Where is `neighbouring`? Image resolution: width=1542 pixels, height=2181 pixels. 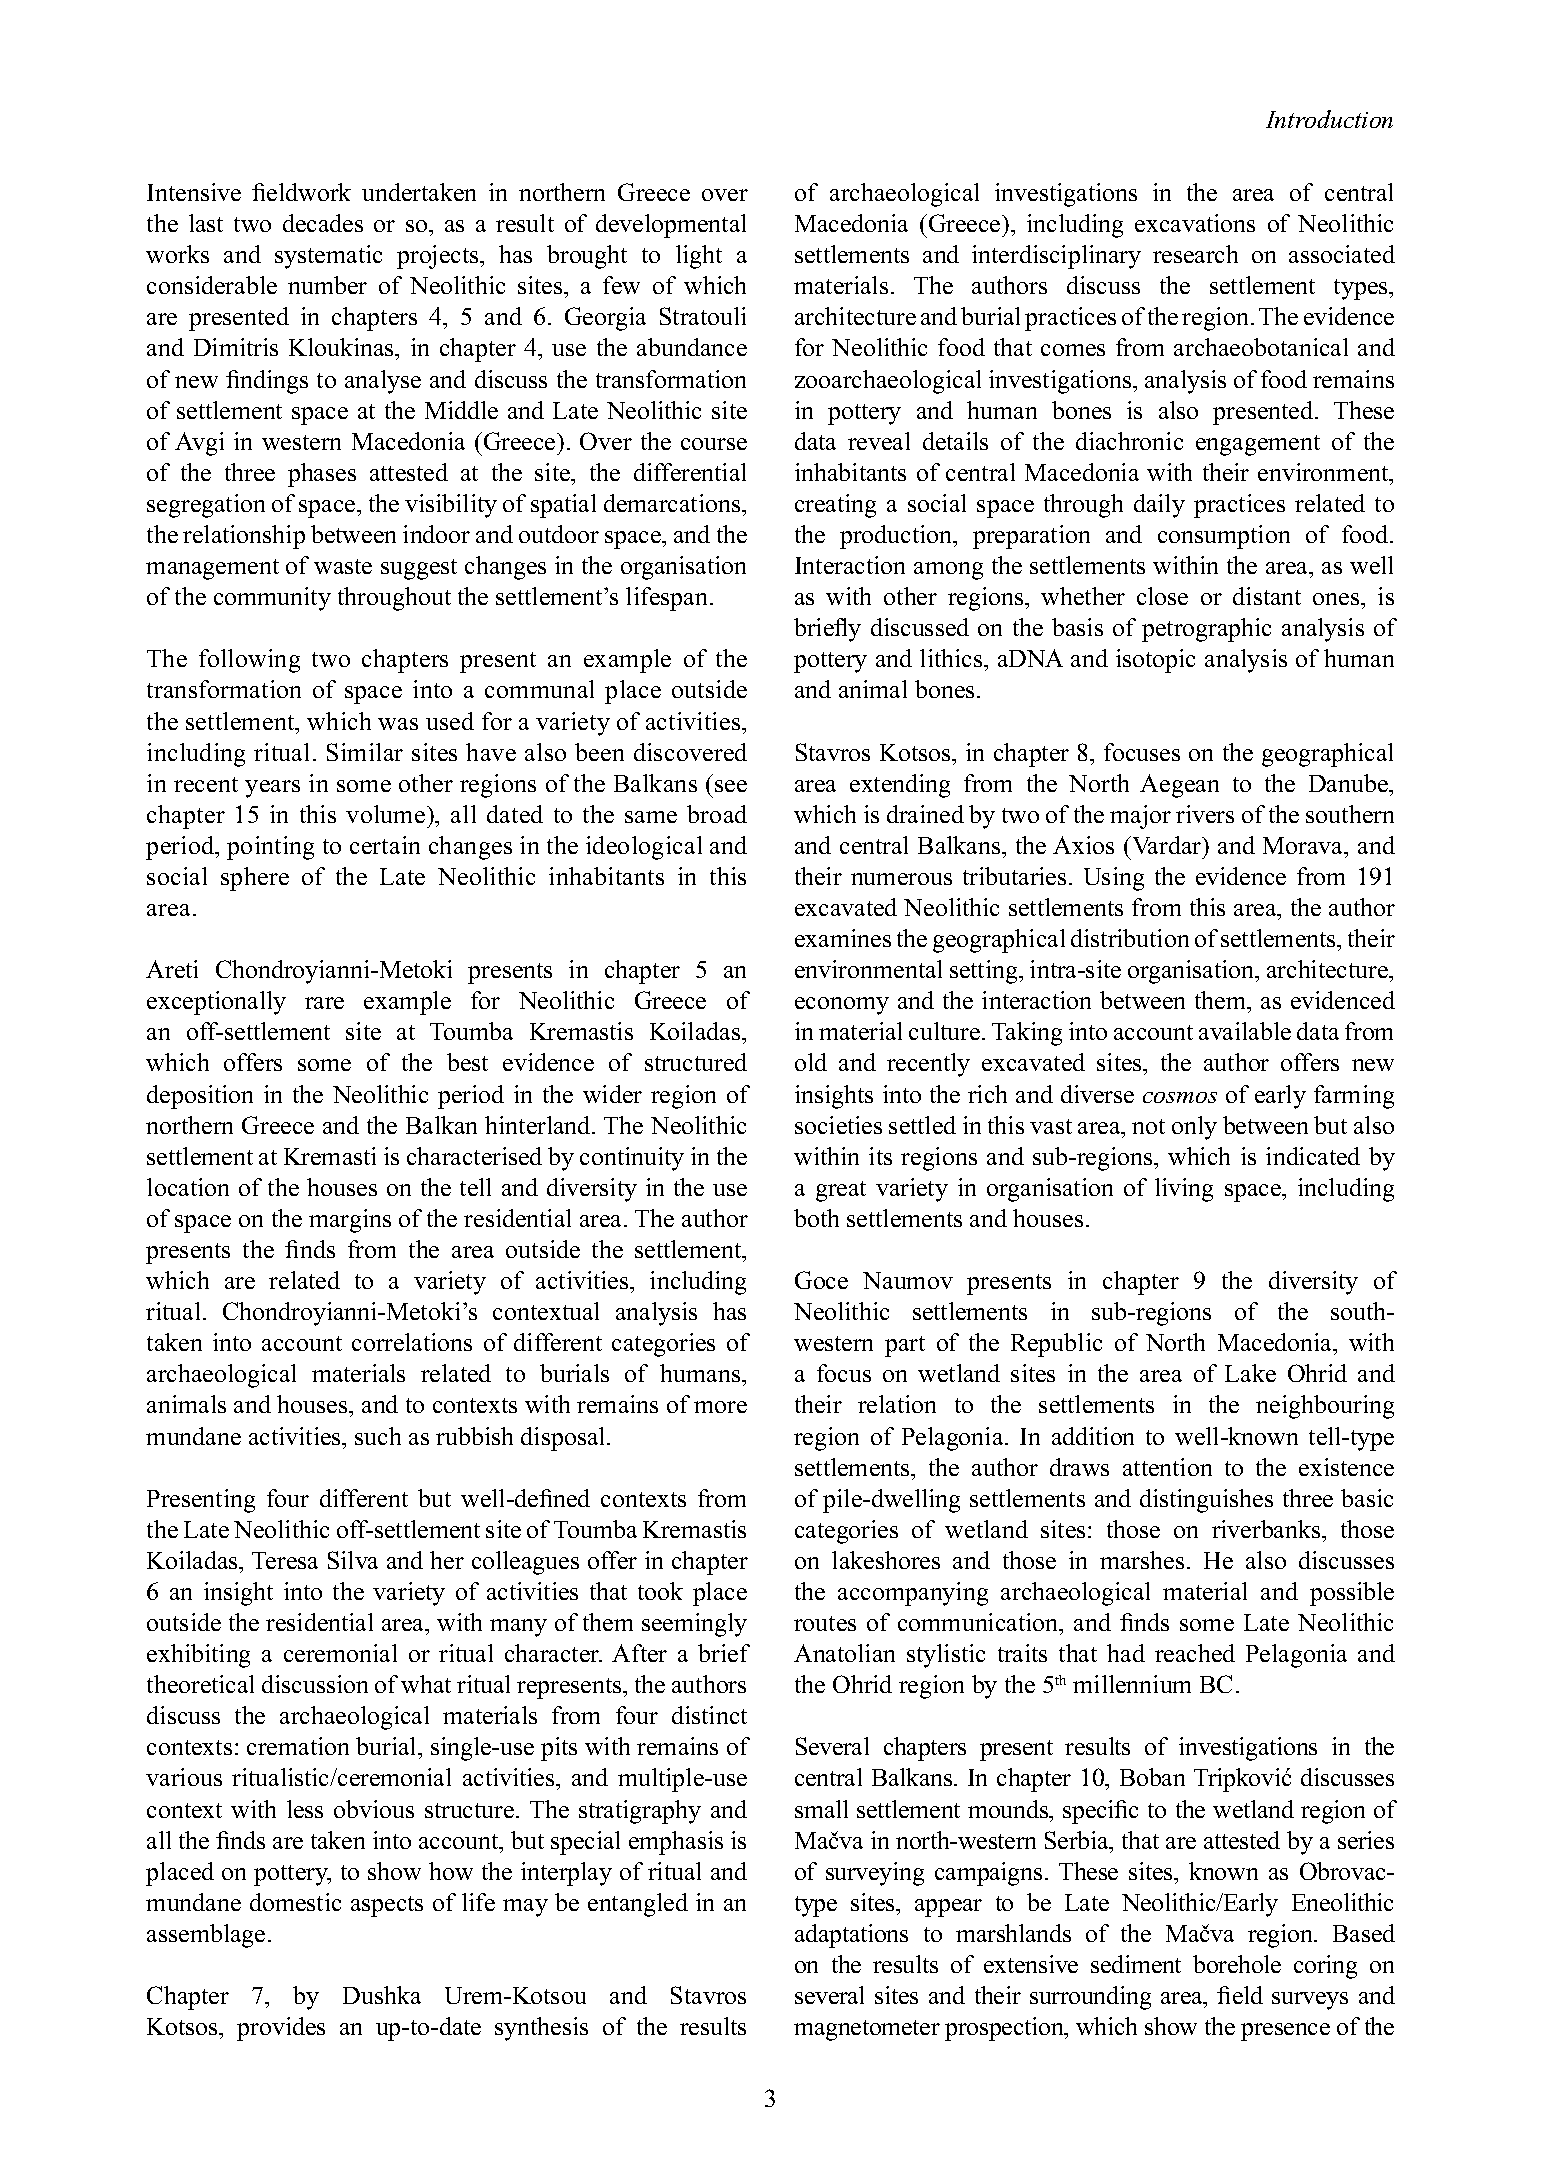
neighbouring is located at coordinates (1325, 1407).
